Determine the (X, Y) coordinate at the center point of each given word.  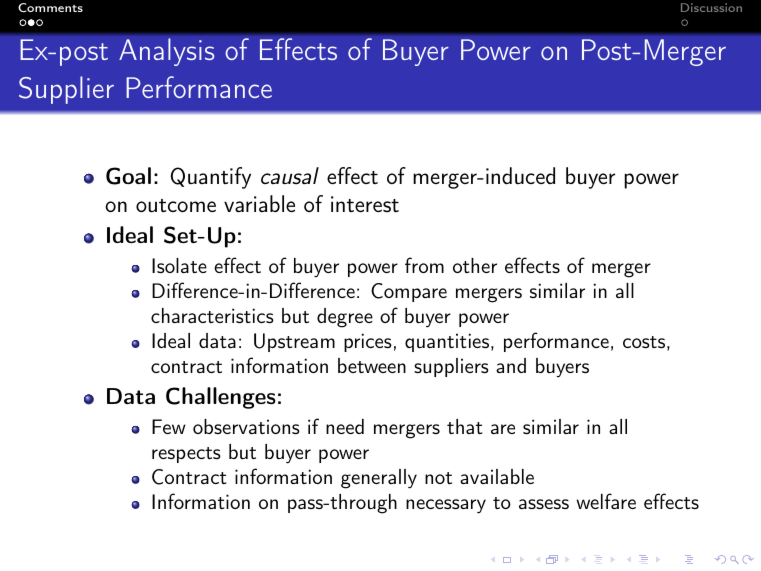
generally (379, 479)
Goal (128, 176)
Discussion (711, 7)
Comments (50, 7)
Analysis (166, 52)
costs (644, 342)
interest (365, 204)
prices (368, 342)
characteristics (212, 315)
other (475, 265)
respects (186, 455)
